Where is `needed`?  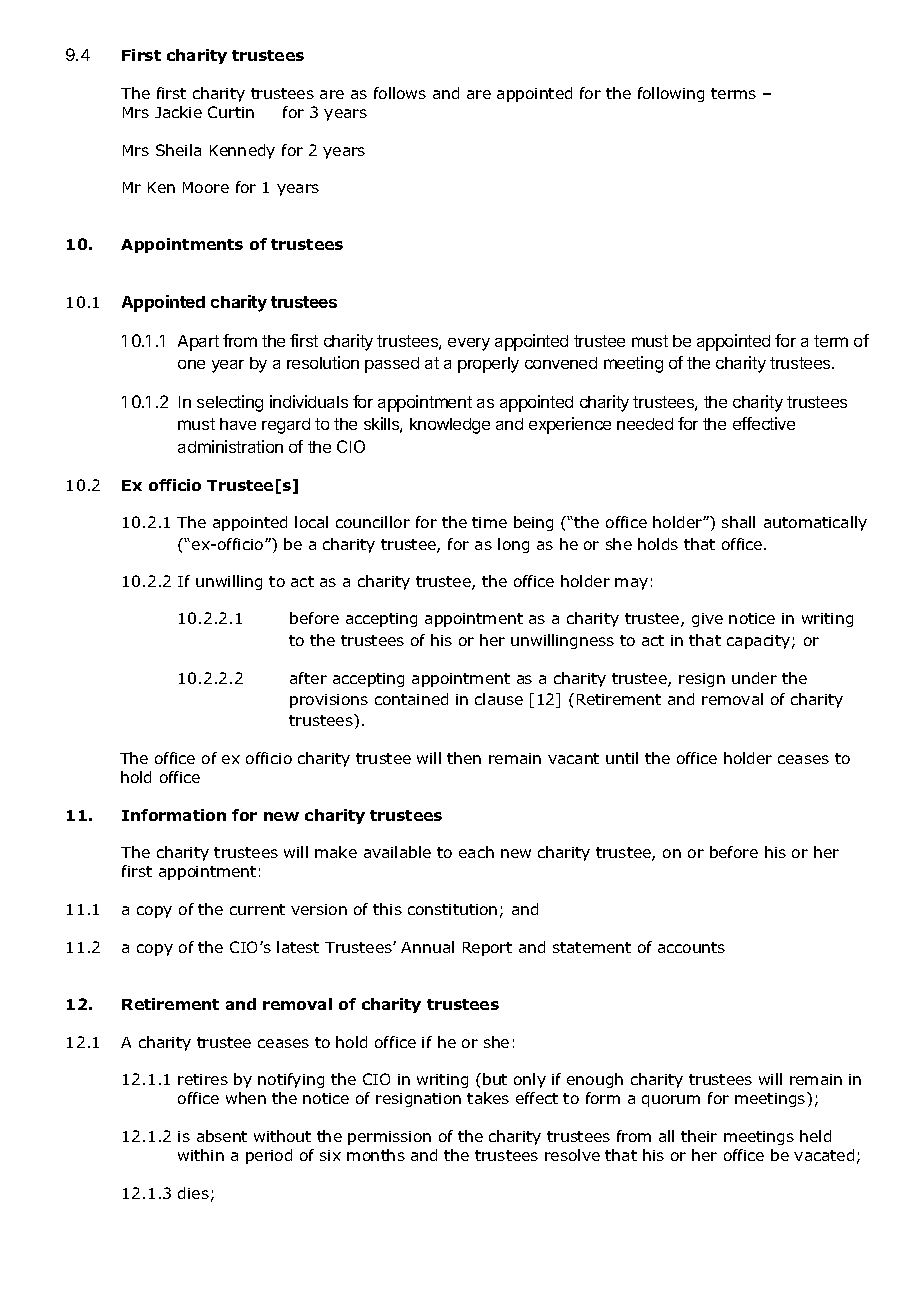 needed is located at coordinates (645, 424).
